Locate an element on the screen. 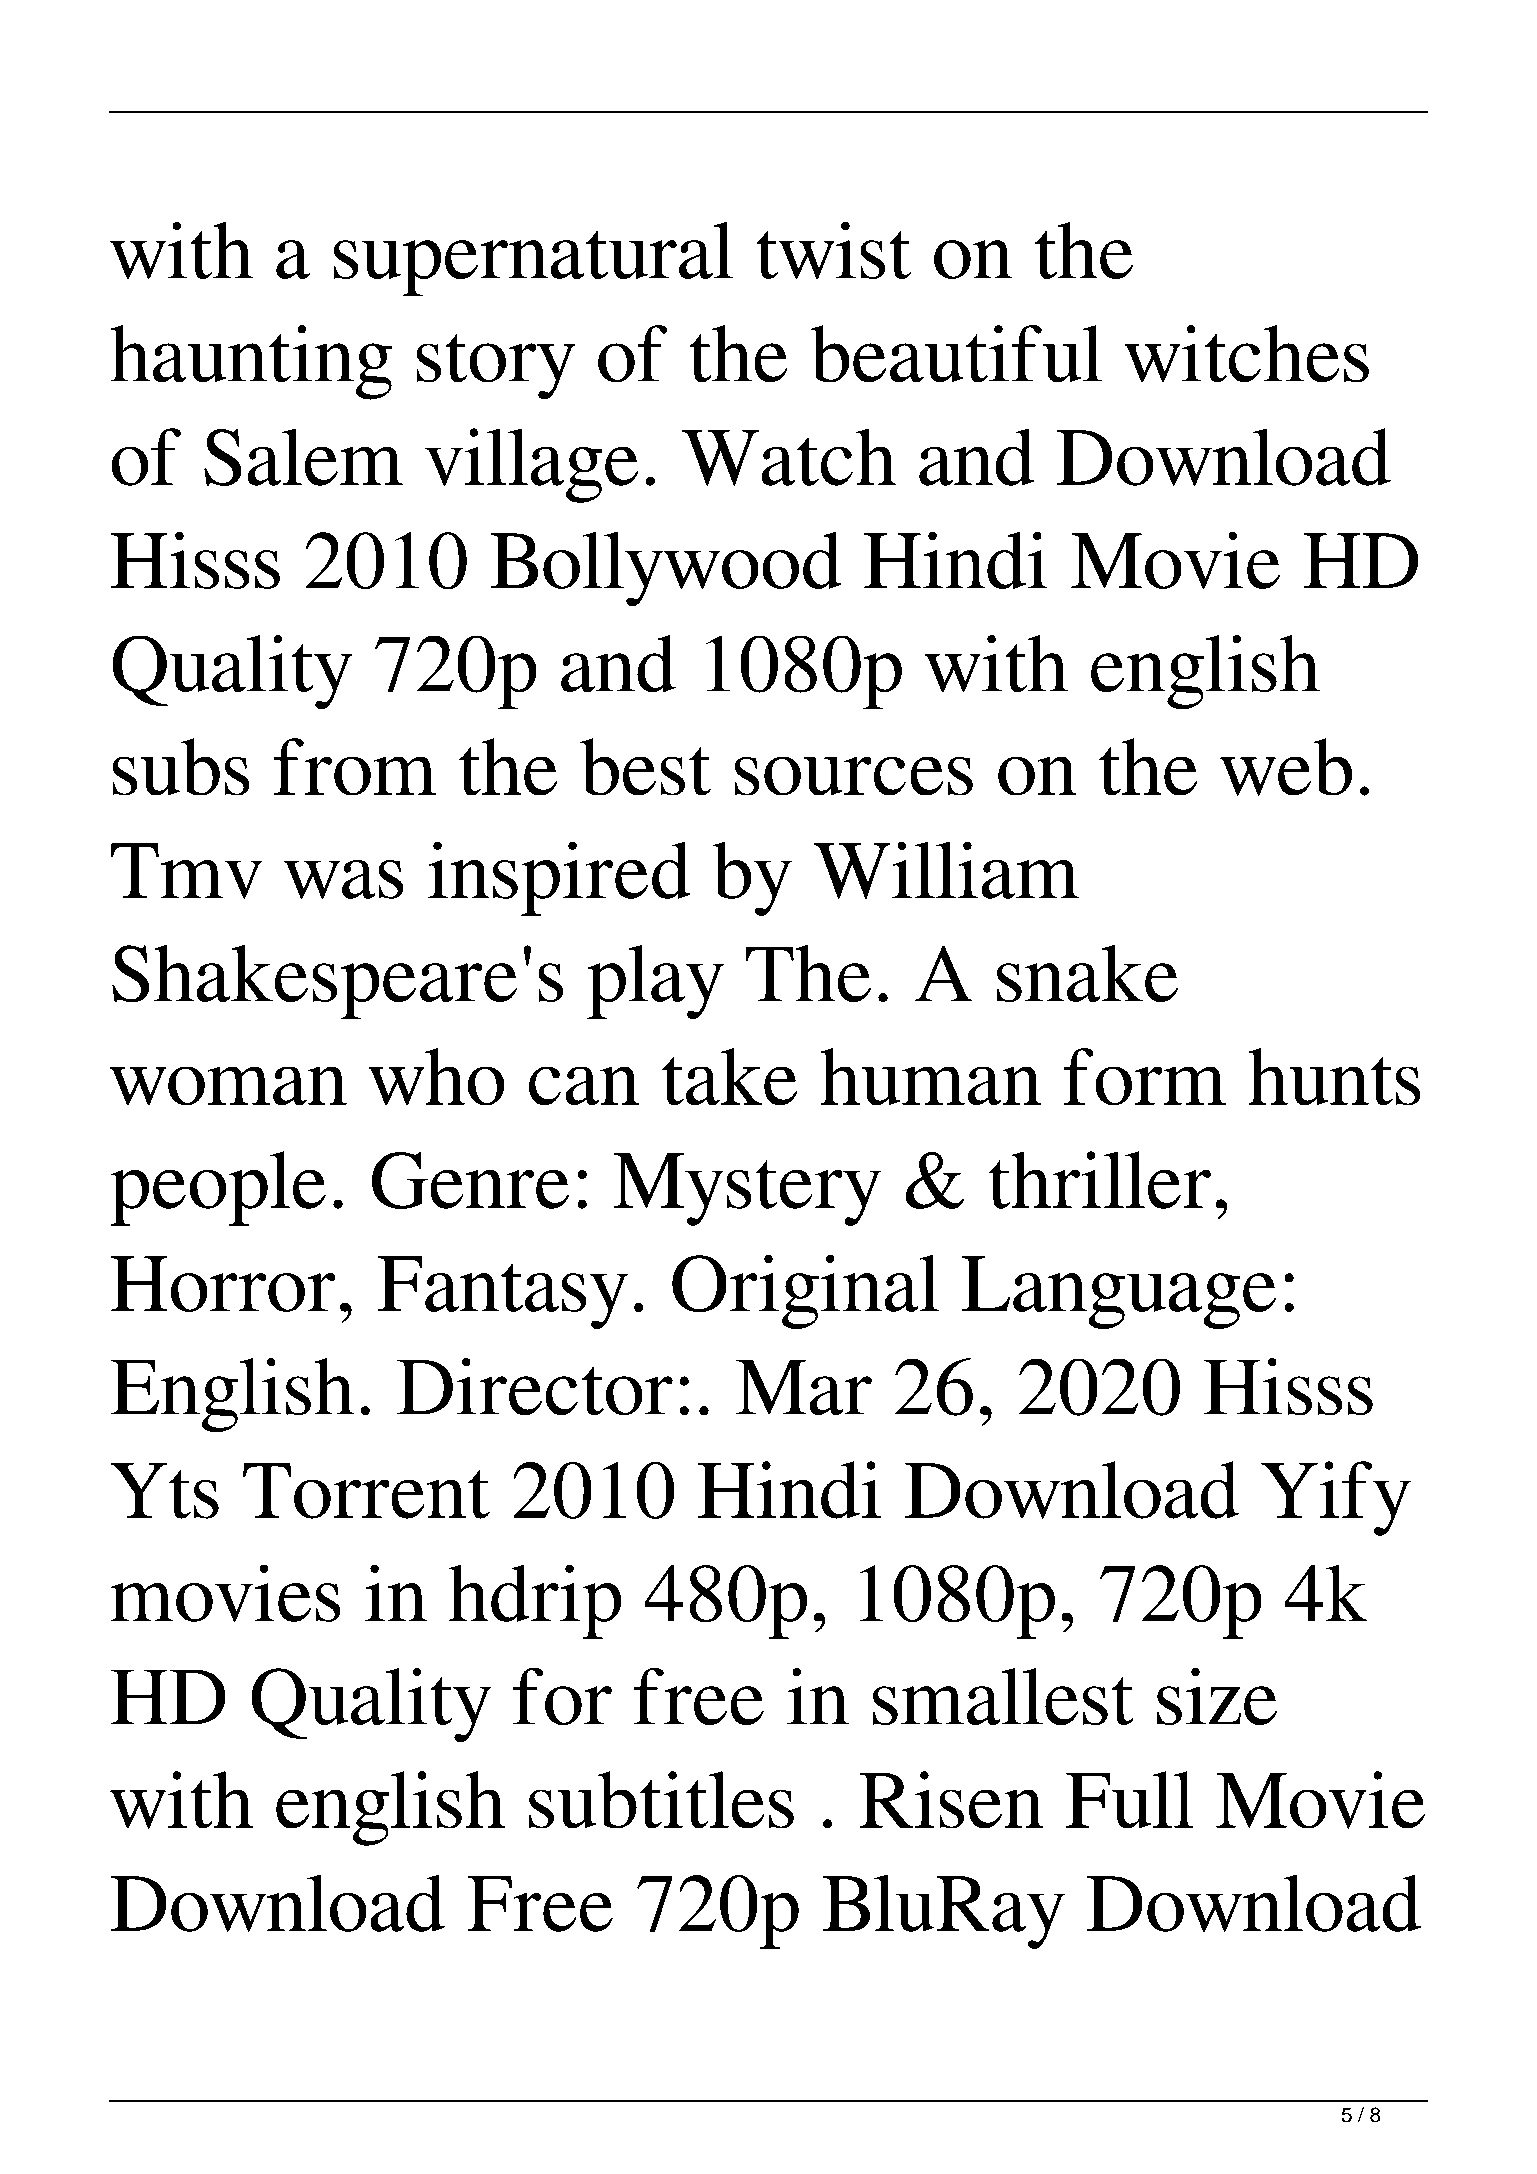  Torrent is located at coordinates (366, 1491).
